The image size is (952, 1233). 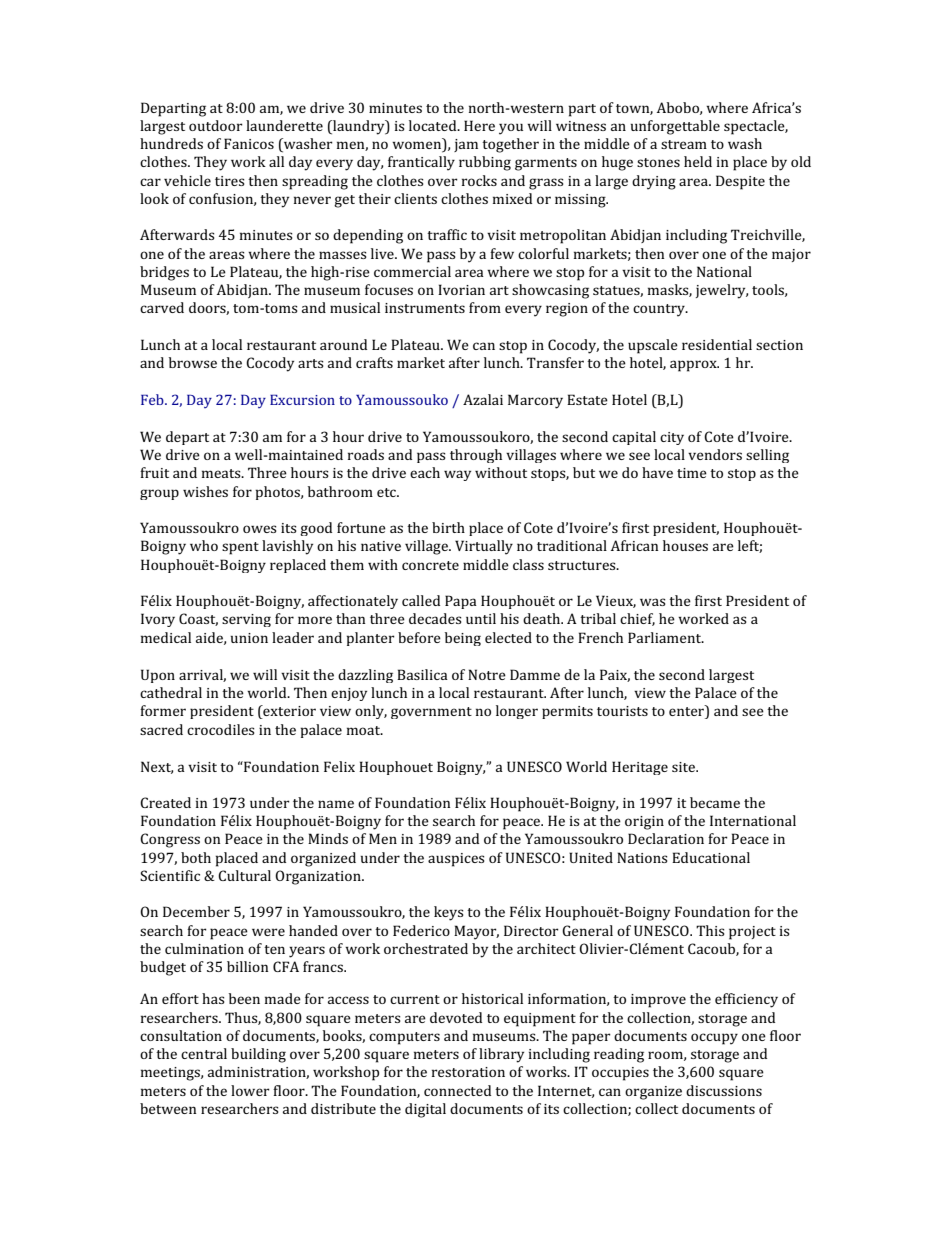 I want to click on Cultural, so click(x=244, y=875).
